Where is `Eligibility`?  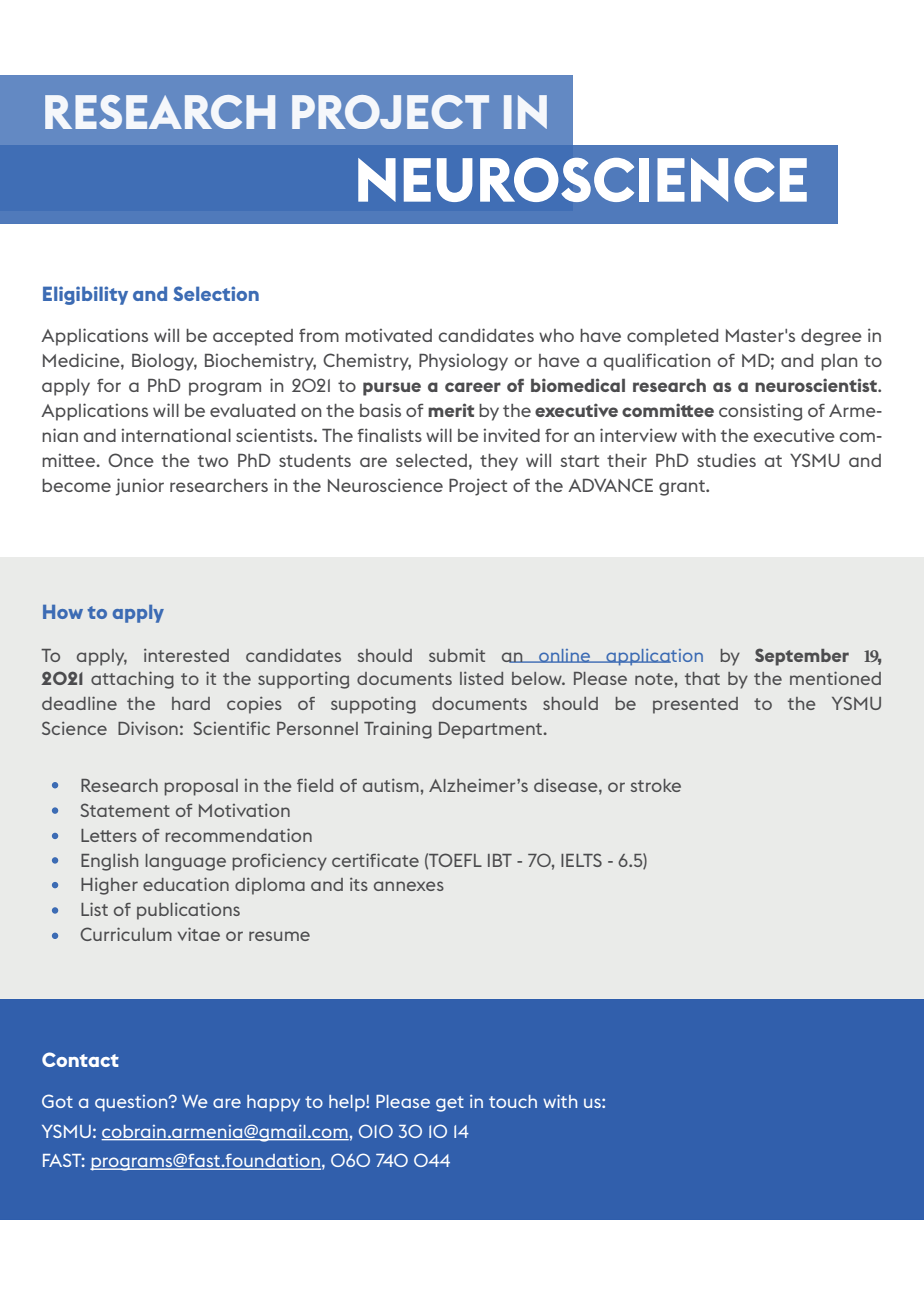
Eligibility is located at coordinates (85, 295).
